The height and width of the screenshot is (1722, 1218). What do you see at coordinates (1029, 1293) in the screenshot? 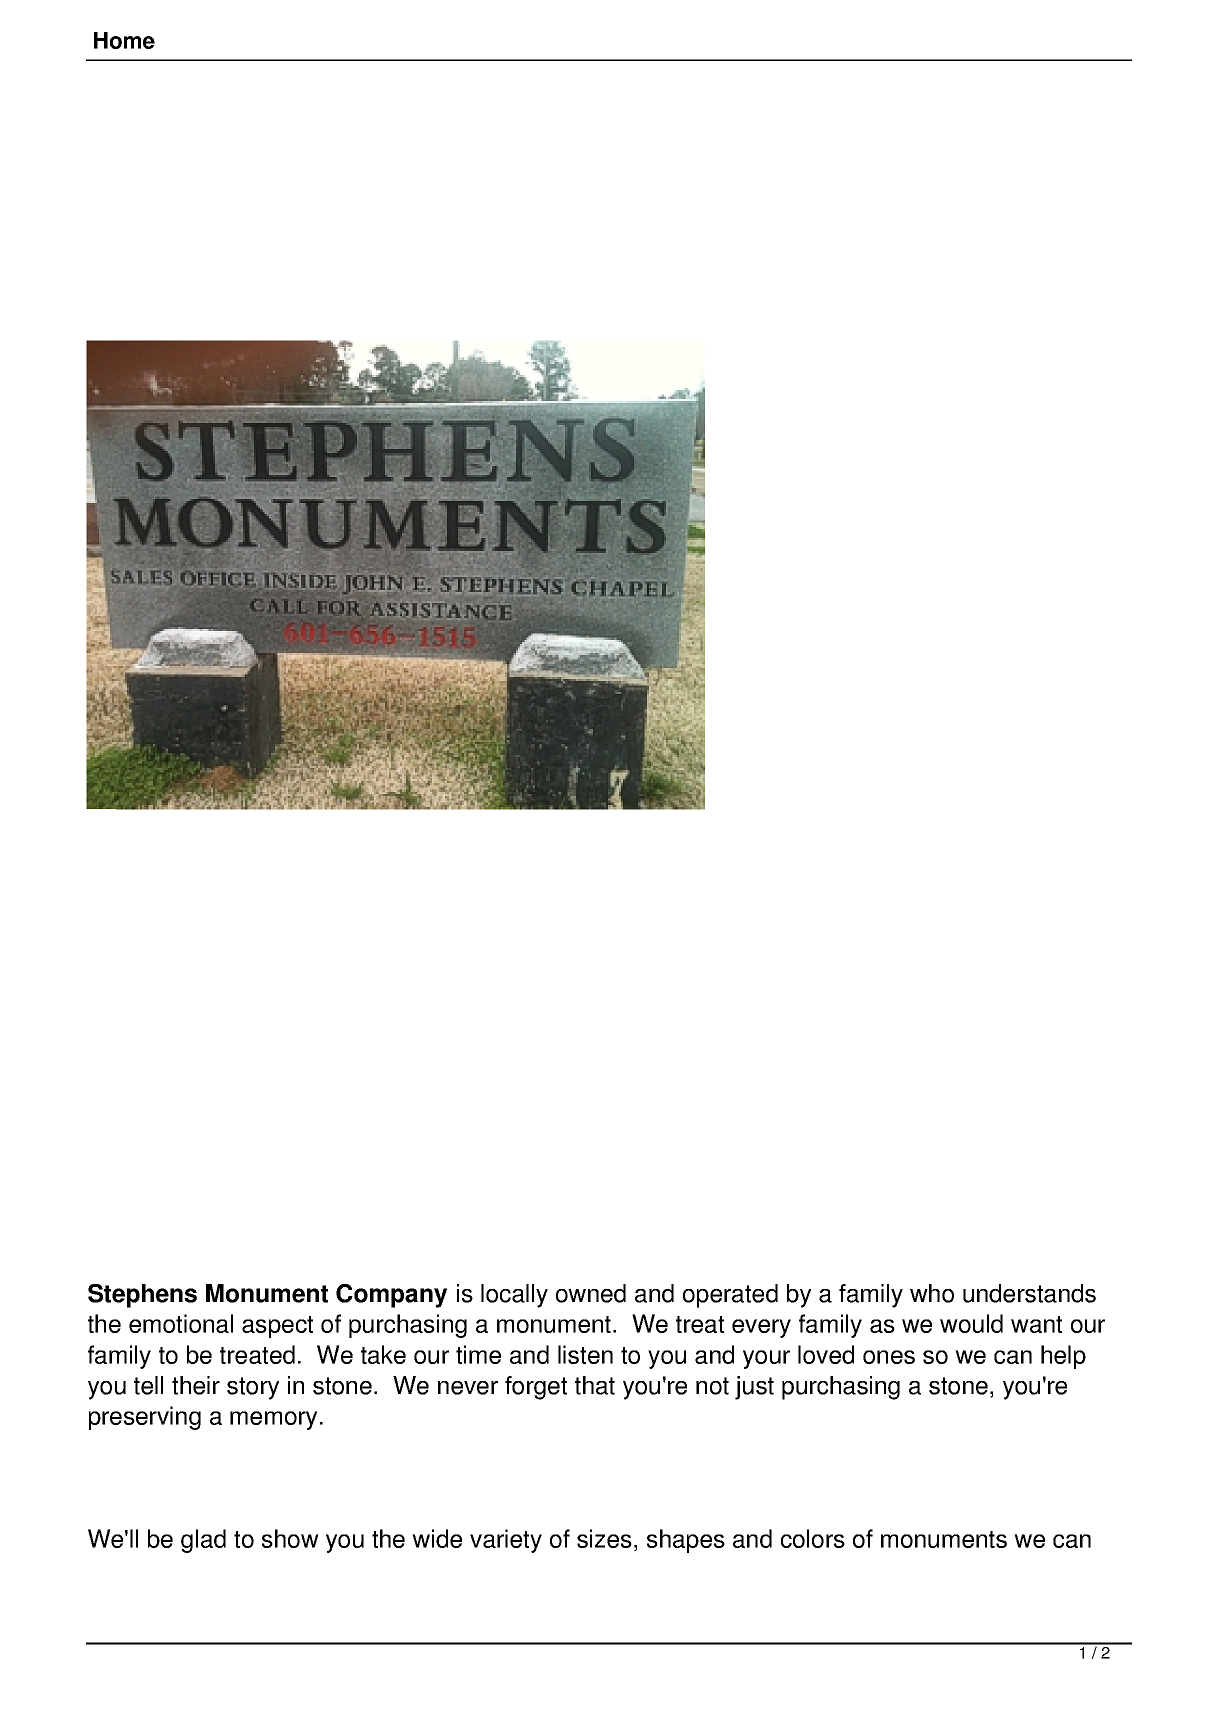
I see `understands` at bounding box center [1029, 1293].
